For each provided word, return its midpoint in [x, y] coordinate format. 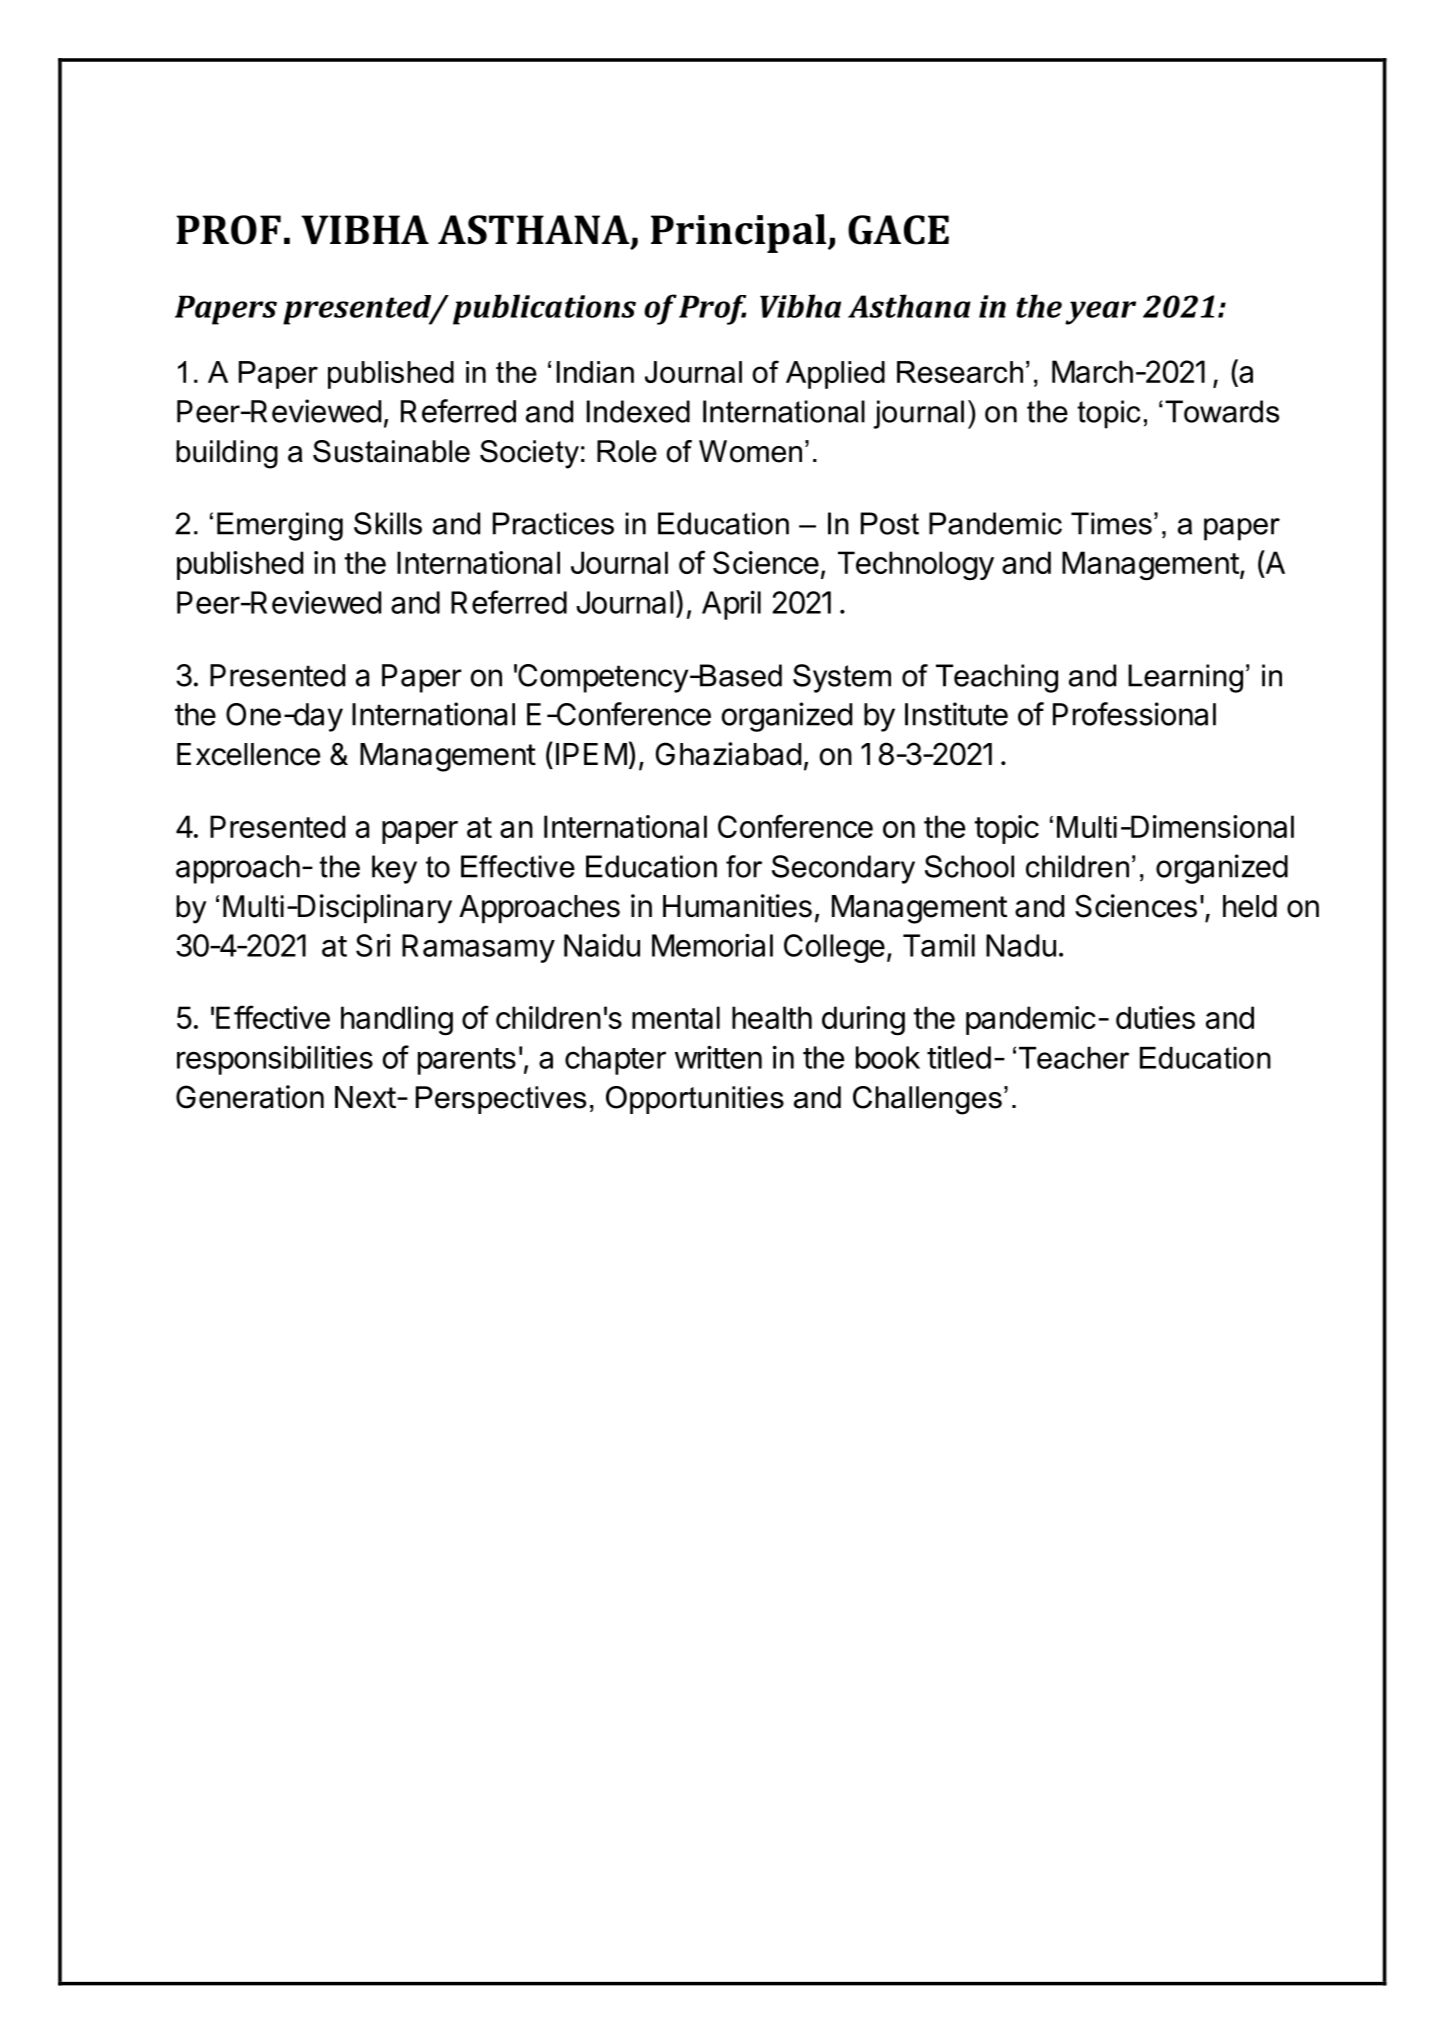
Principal [738, 233]
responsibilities [275, 1060]
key [394, 869]
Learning [1185, 678]
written [718, 1057]
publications [544, 309]
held [1250, 906]
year [1100, 313]
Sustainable [391, 451]
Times [1111, 523]
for [744, 866]
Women [750, 451]
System [842, 678]
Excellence [248, 754]
